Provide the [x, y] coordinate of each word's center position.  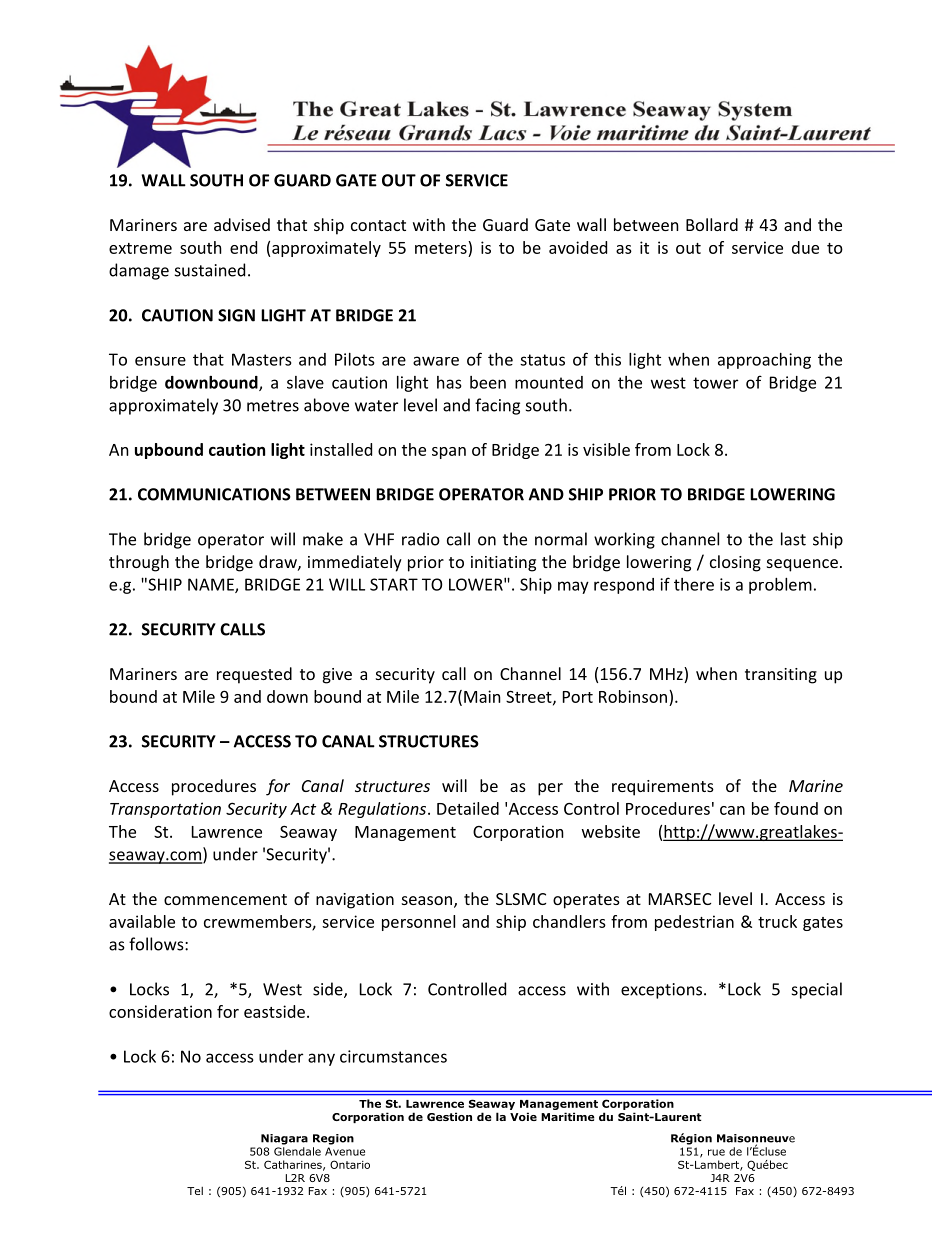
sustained [210, 270]
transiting [781, 676]
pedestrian [694, 923]
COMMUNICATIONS [214, 494]
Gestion [449, 1116]
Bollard [712, 224]
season [427, 900]
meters [442, 247]
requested [254, 675]
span [449, 453]
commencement [225, 899]
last [793, 539]
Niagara [284, 1139]
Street [530, 697]
